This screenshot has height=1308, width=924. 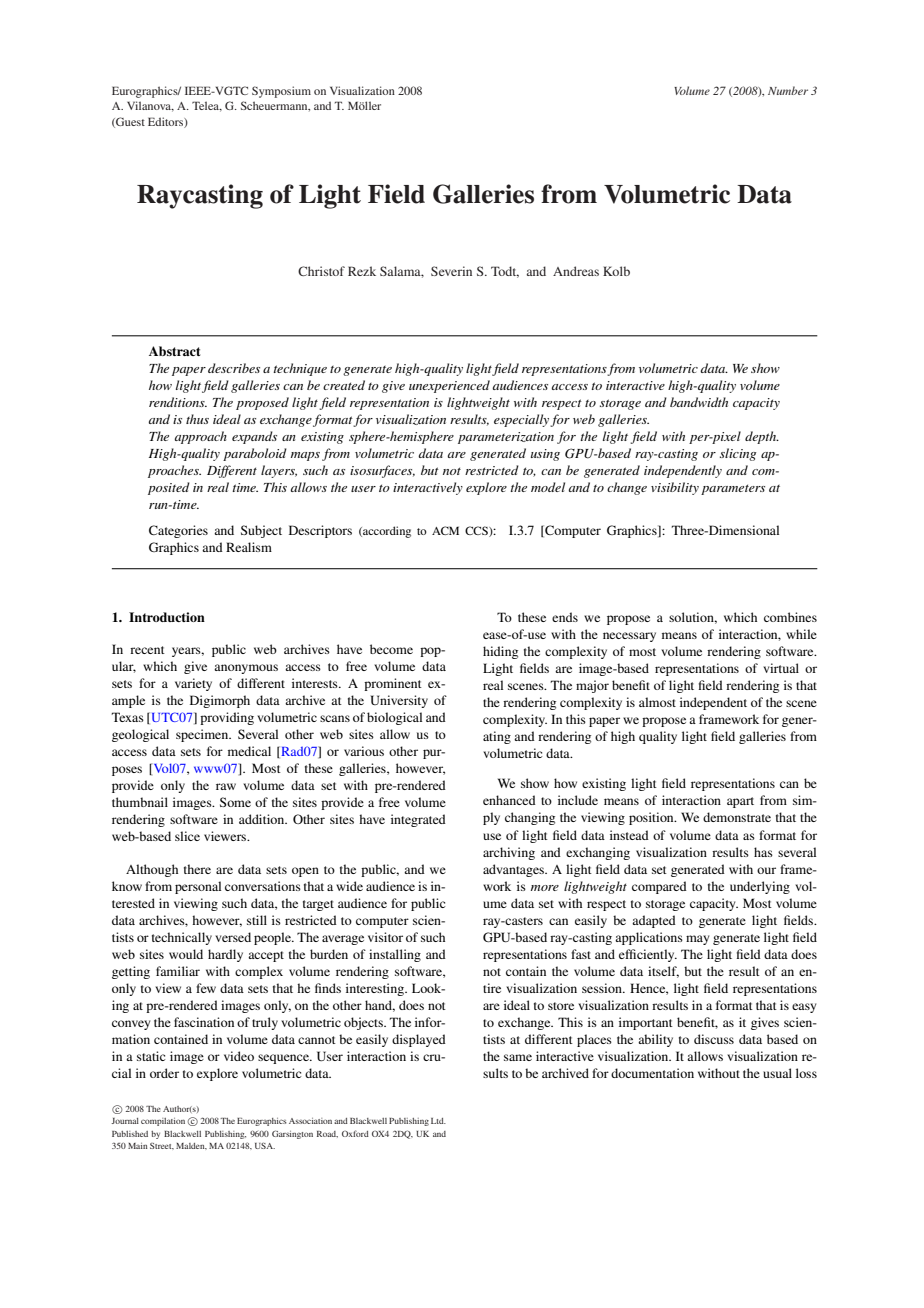 What do you see at coordinates (788, 90) in the screenshot?
I see `Number` at bounding box center [788, 90].
